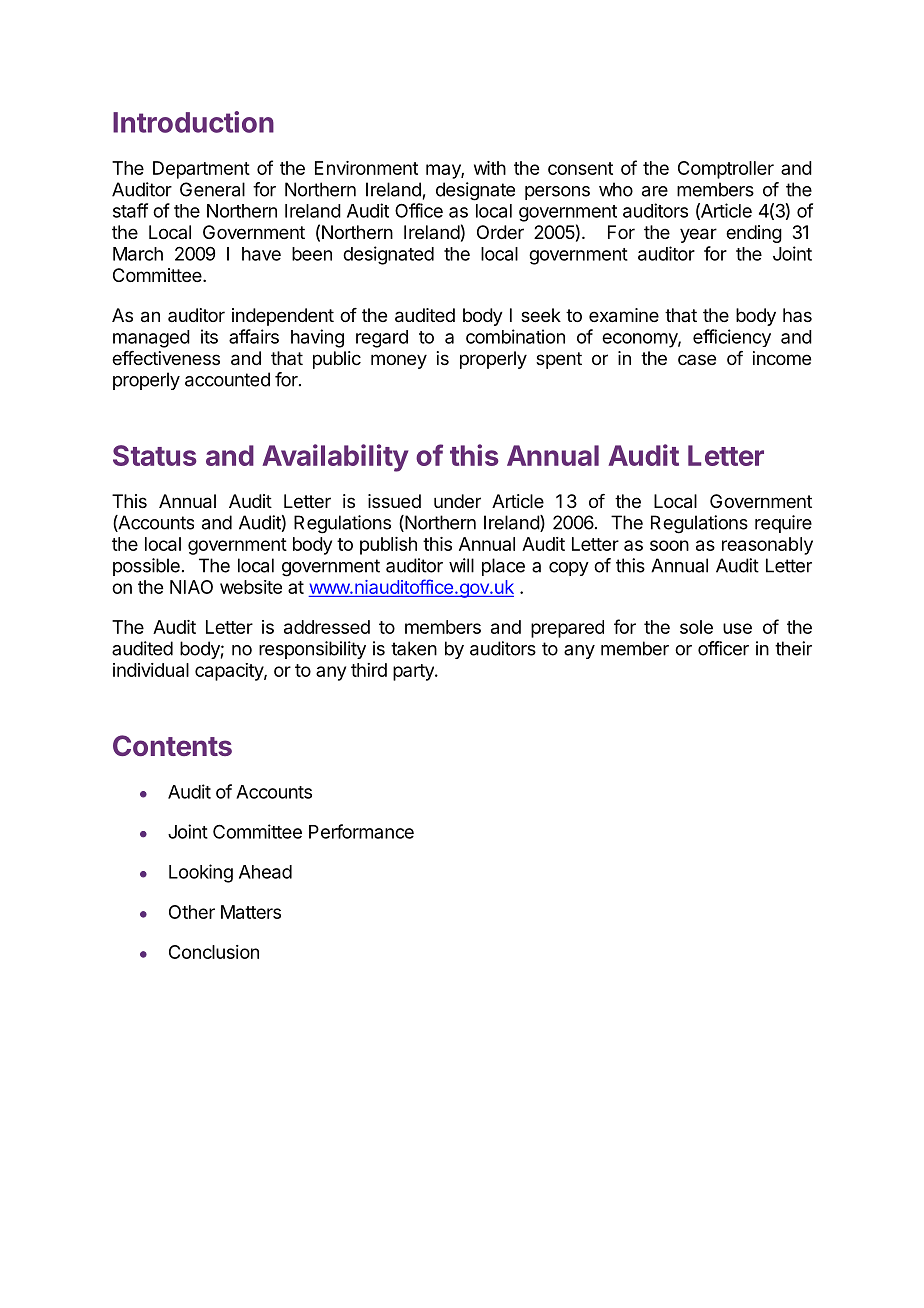 This screenshot has width=924, height=1308. What do you see at coordinates (361, 831) in the screenshot?
I see `Performance` at bounding box center [361, 831].
